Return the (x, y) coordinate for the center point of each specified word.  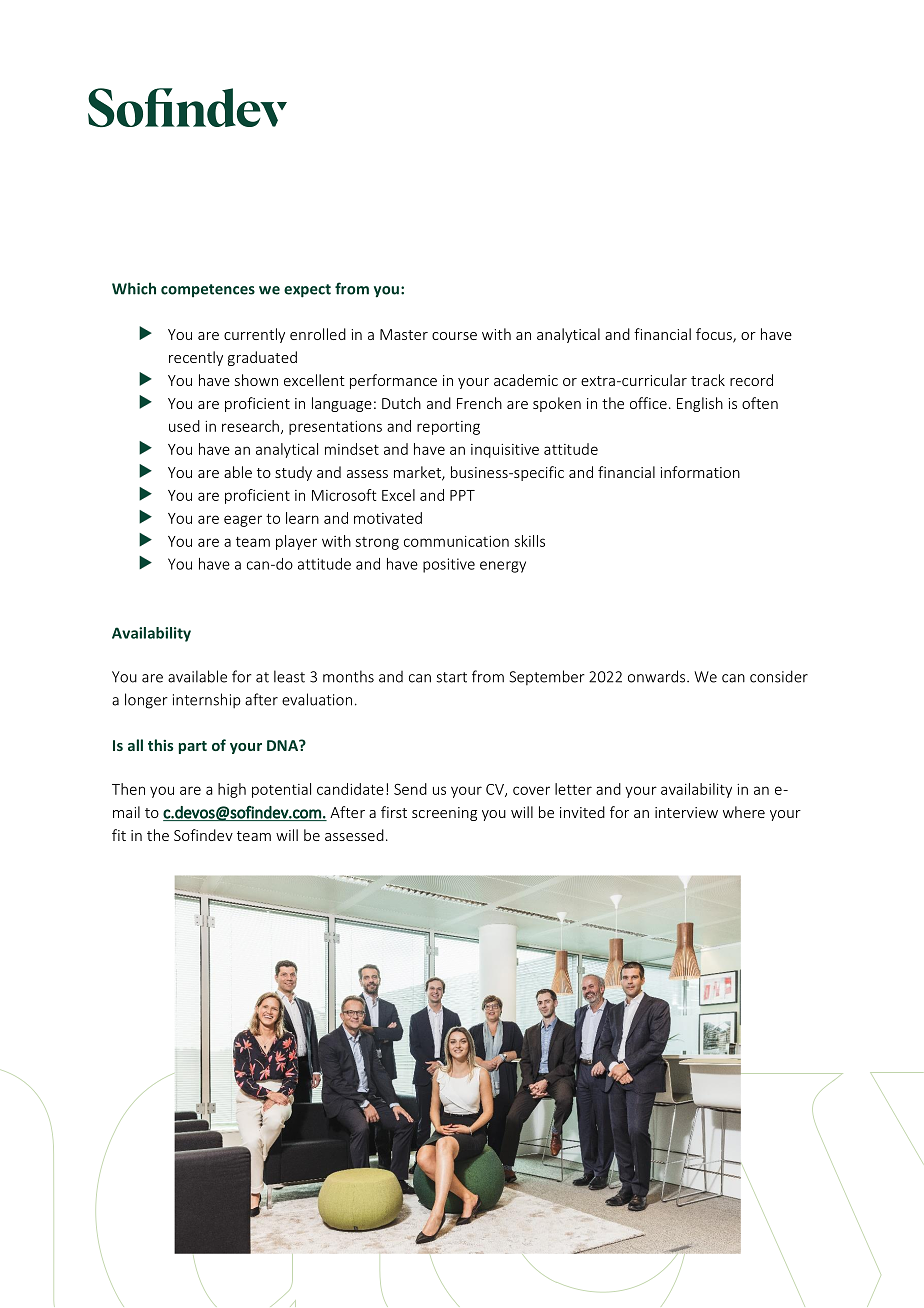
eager (243, 521)
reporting (448, 428)
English (700, 404)
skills (530, 541)
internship (207, 700)
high (232, 790)
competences (208, 291)
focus (715, 335)
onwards (658, 676)
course (454, 336)
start (451, 677)
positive (449, 565)
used (184, 426)
